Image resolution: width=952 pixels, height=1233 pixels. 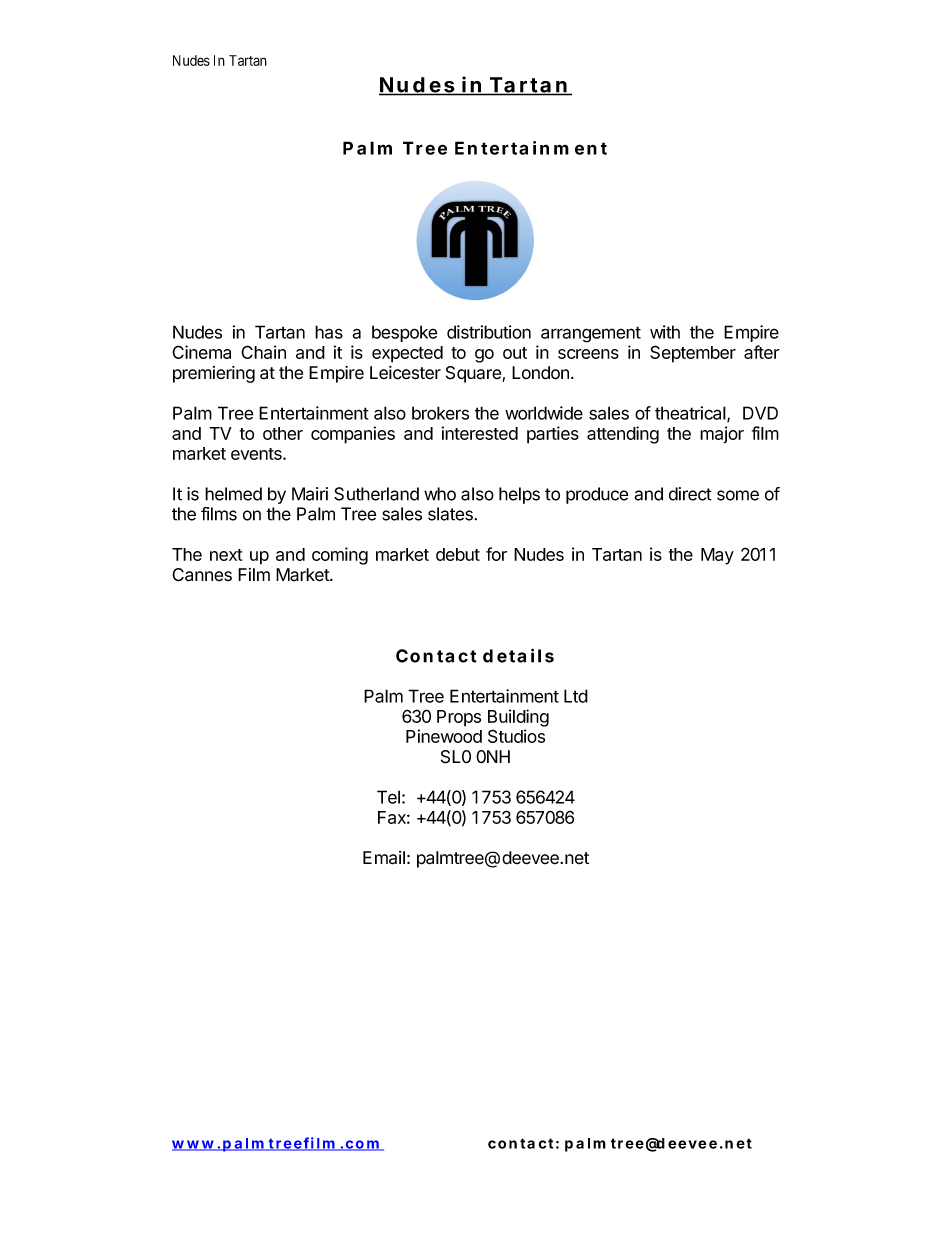 I want to click on Ltd, so click(x=576, y=696).
